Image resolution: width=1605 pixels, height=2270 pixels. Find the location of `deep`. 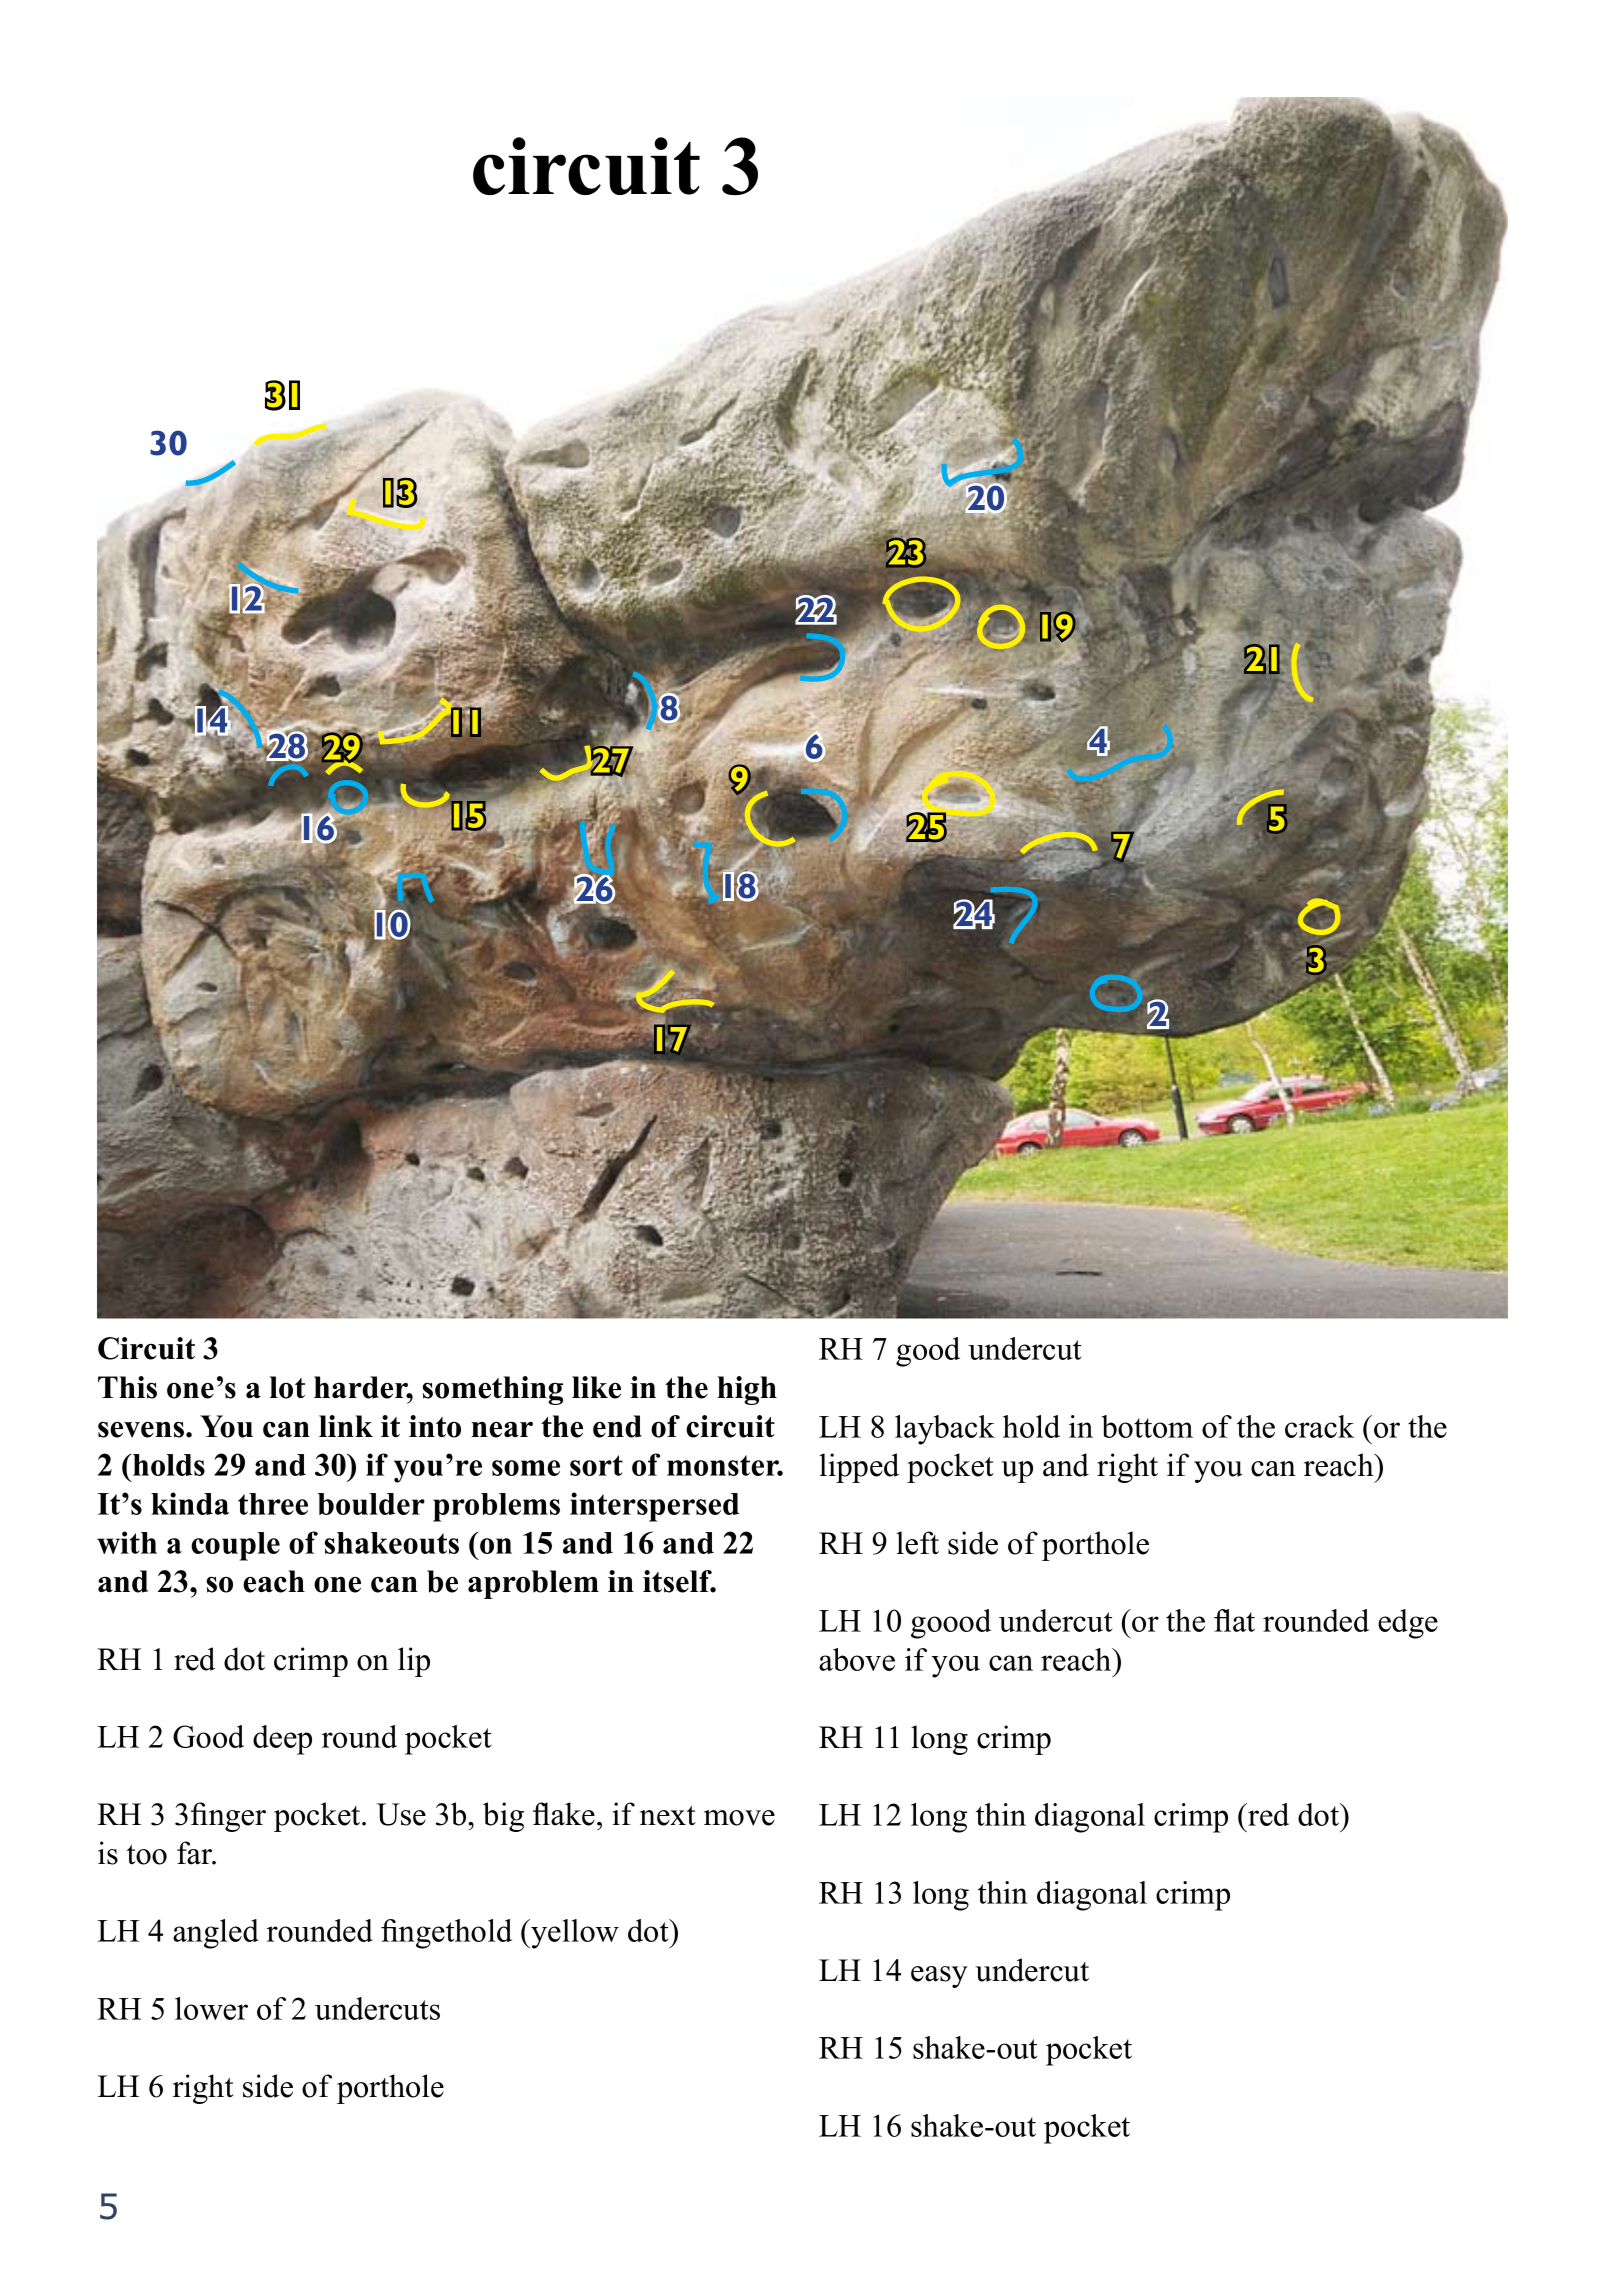

deep is located at coordinates (282, 1740).
